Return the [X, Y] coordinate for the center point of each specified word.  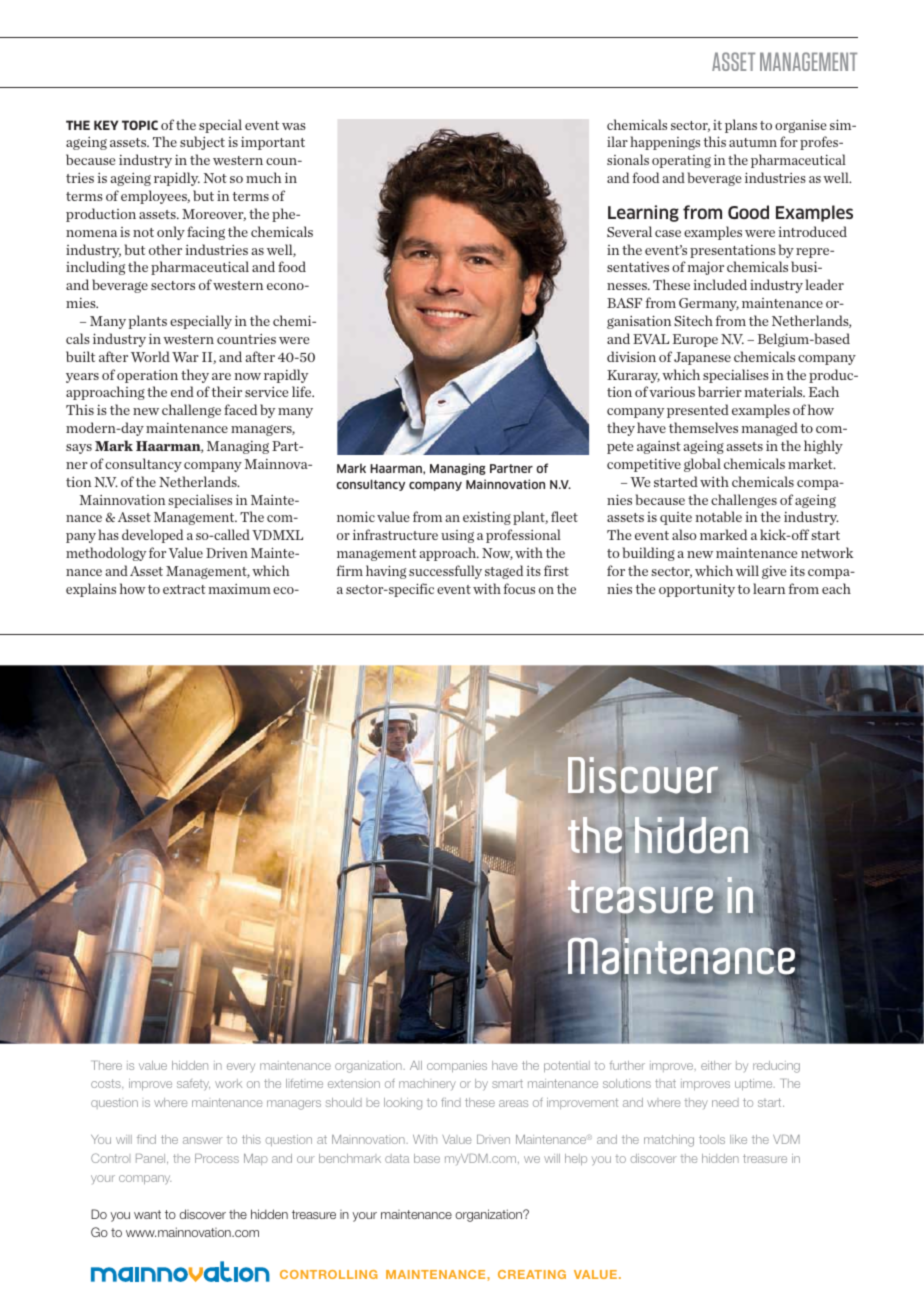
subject [202, 143]
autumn [753, 142]
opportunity [697, 590]
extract [184, 589]
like [738, 1139]
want [147, 1214]
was [294, 126]
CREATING [532, 1274]
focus [519, 588]
